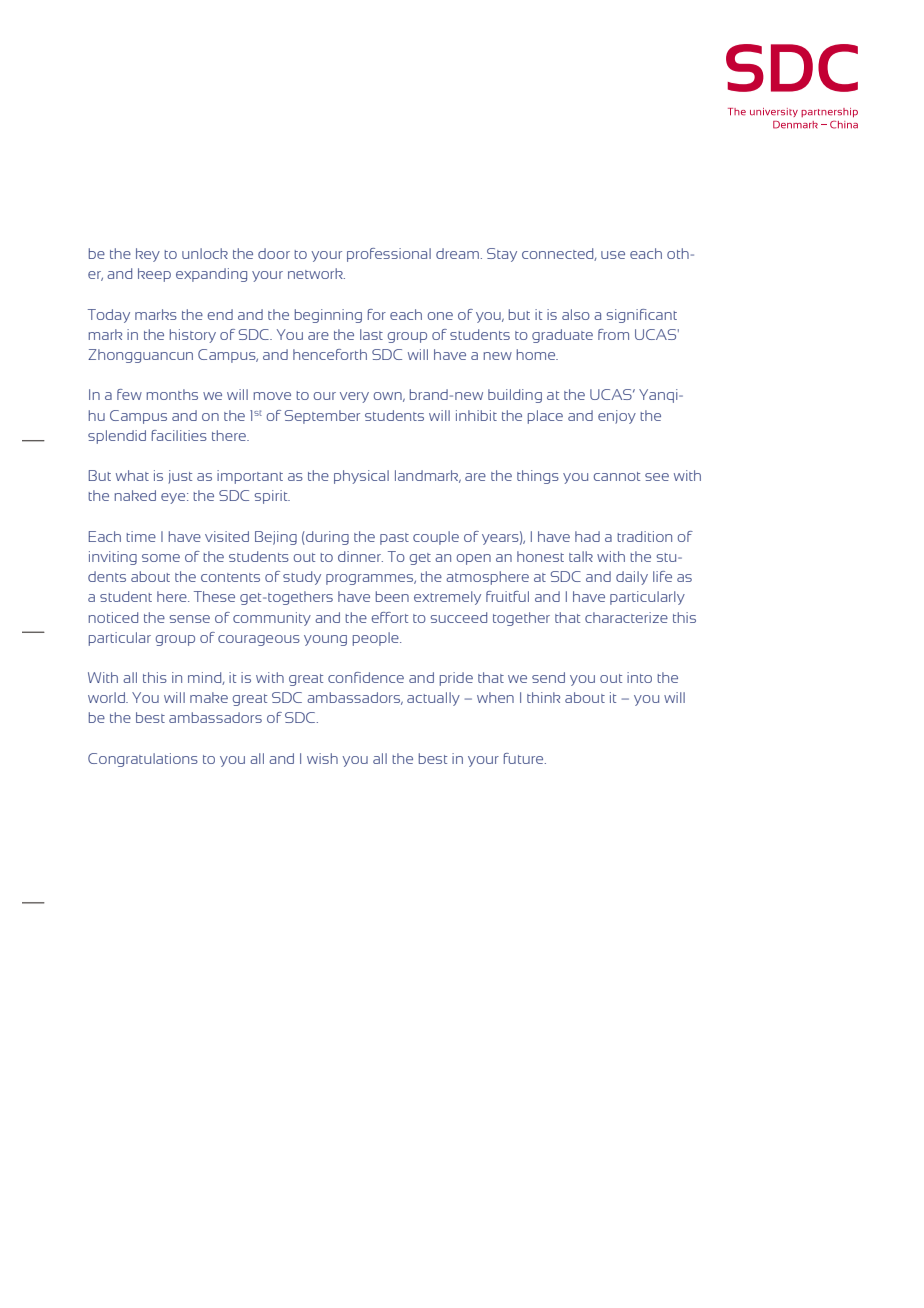  Describe the element at coordinates (389, 255) in the image. I see `professional` at that location.
